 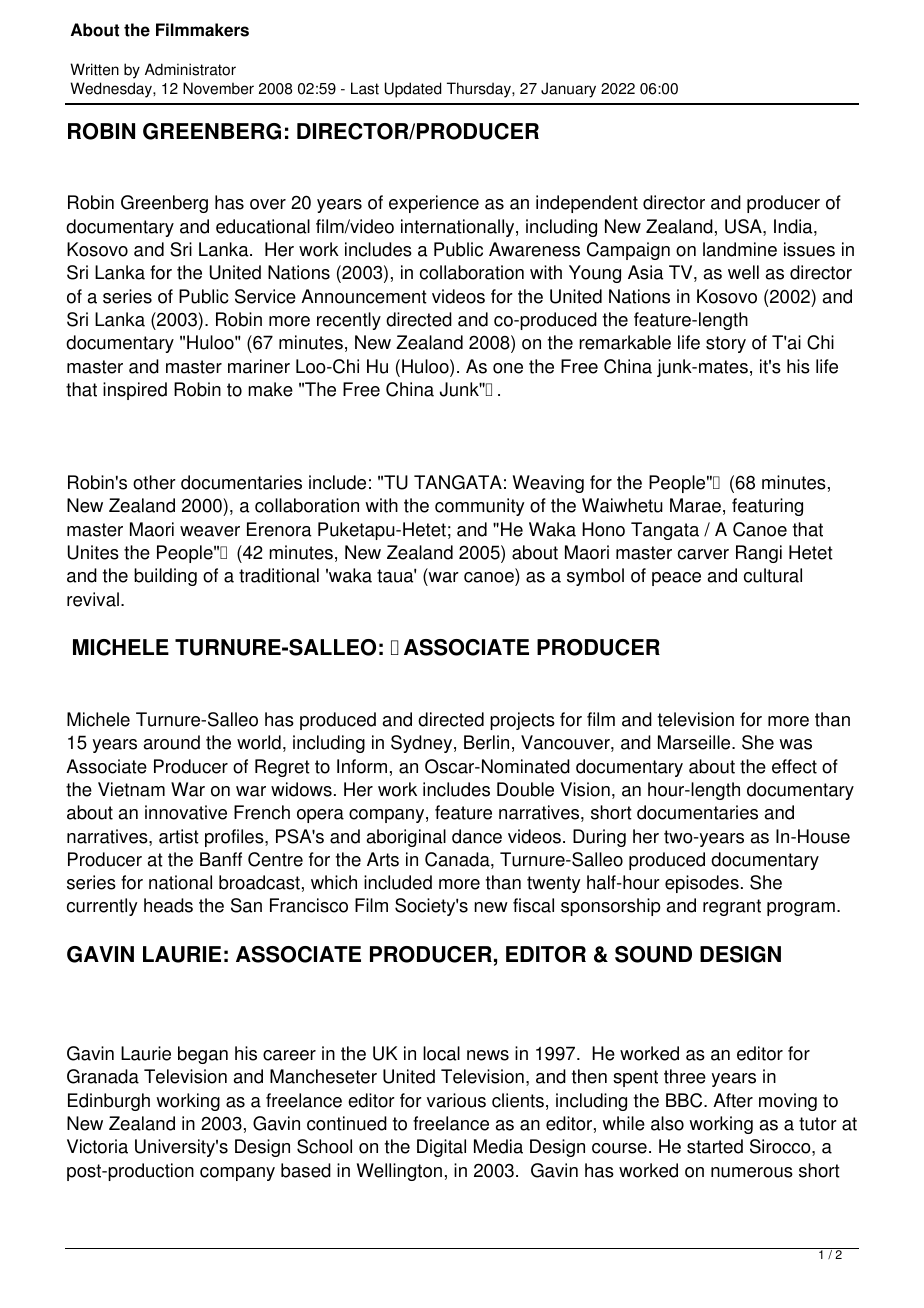 What do you see at coordinates (794, 766) in the screenshot?
I see `effect` at bounding box center [794, 766].
